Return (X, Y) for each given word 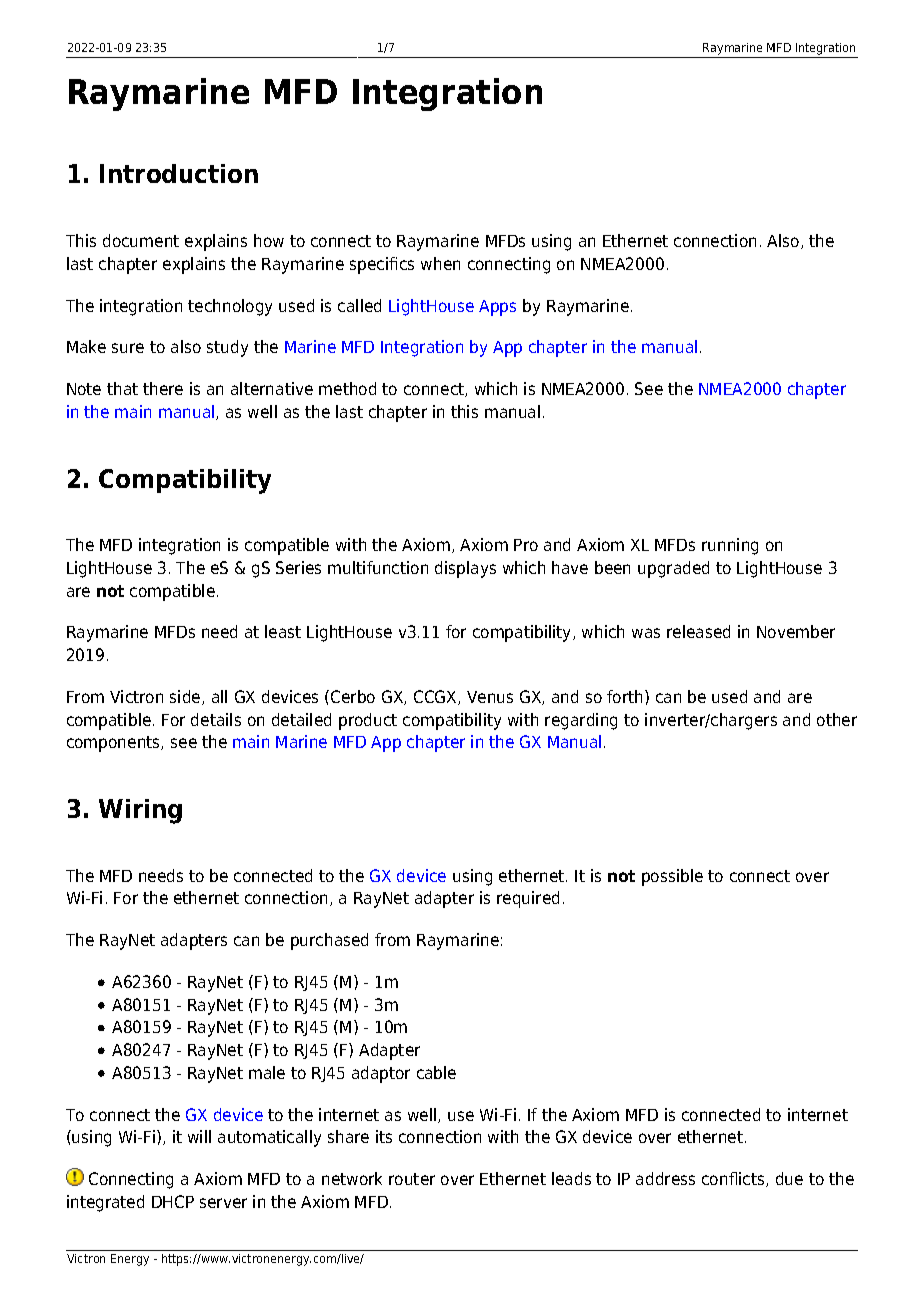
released (698, 631)
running (730, 546)
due (789, 1178)
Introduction (179, 173)
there (163, 388)
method (347, 388)
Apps (497, 308)
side (186, 697)
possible (672, 877)
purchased (329, 941)
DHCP (173, 1201)
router (412, 1179)
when (440, 263)
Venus (490, 697)
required (528, 899)
